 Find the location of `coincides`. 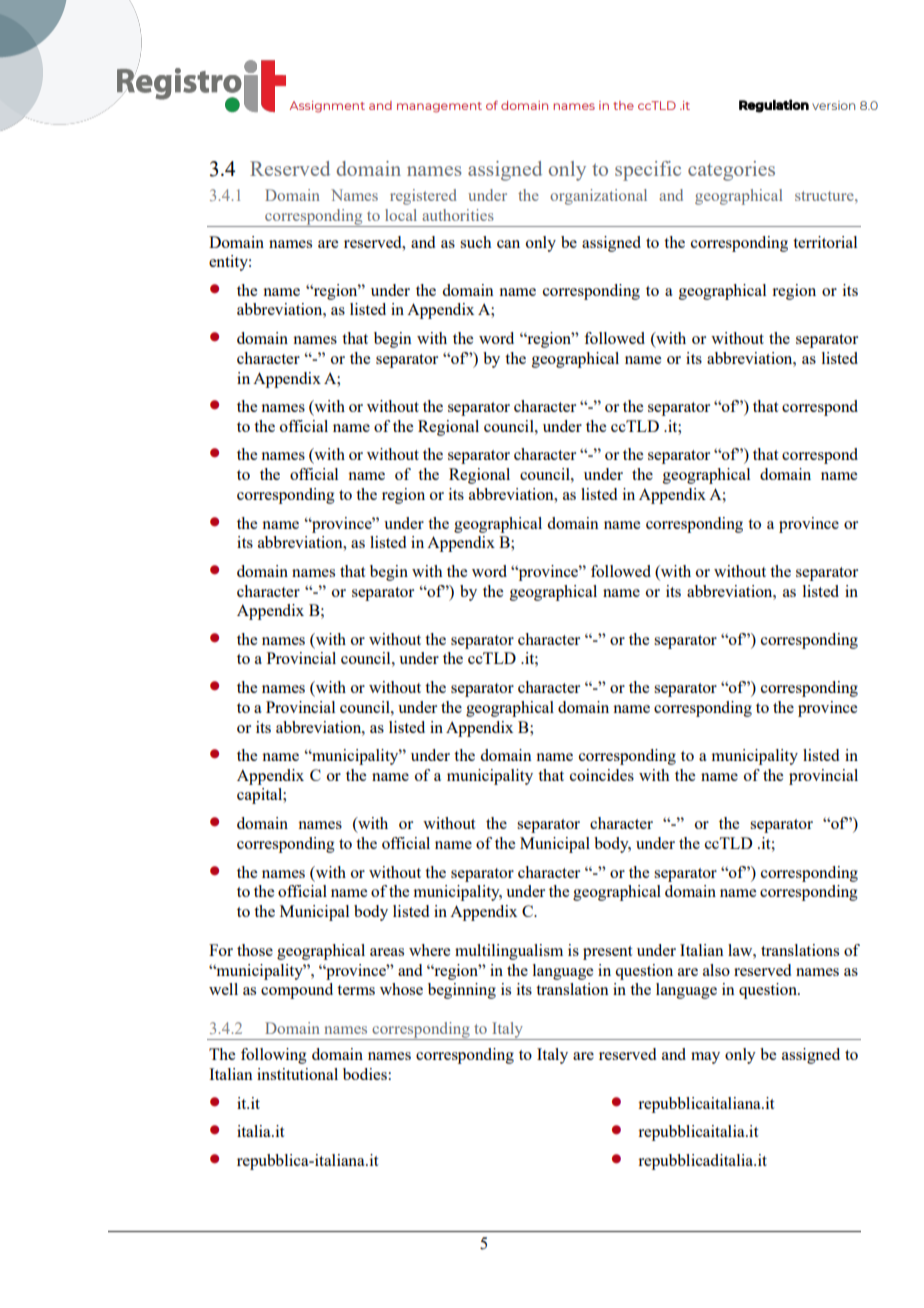

coincides is located at coordinates (602, 775).
